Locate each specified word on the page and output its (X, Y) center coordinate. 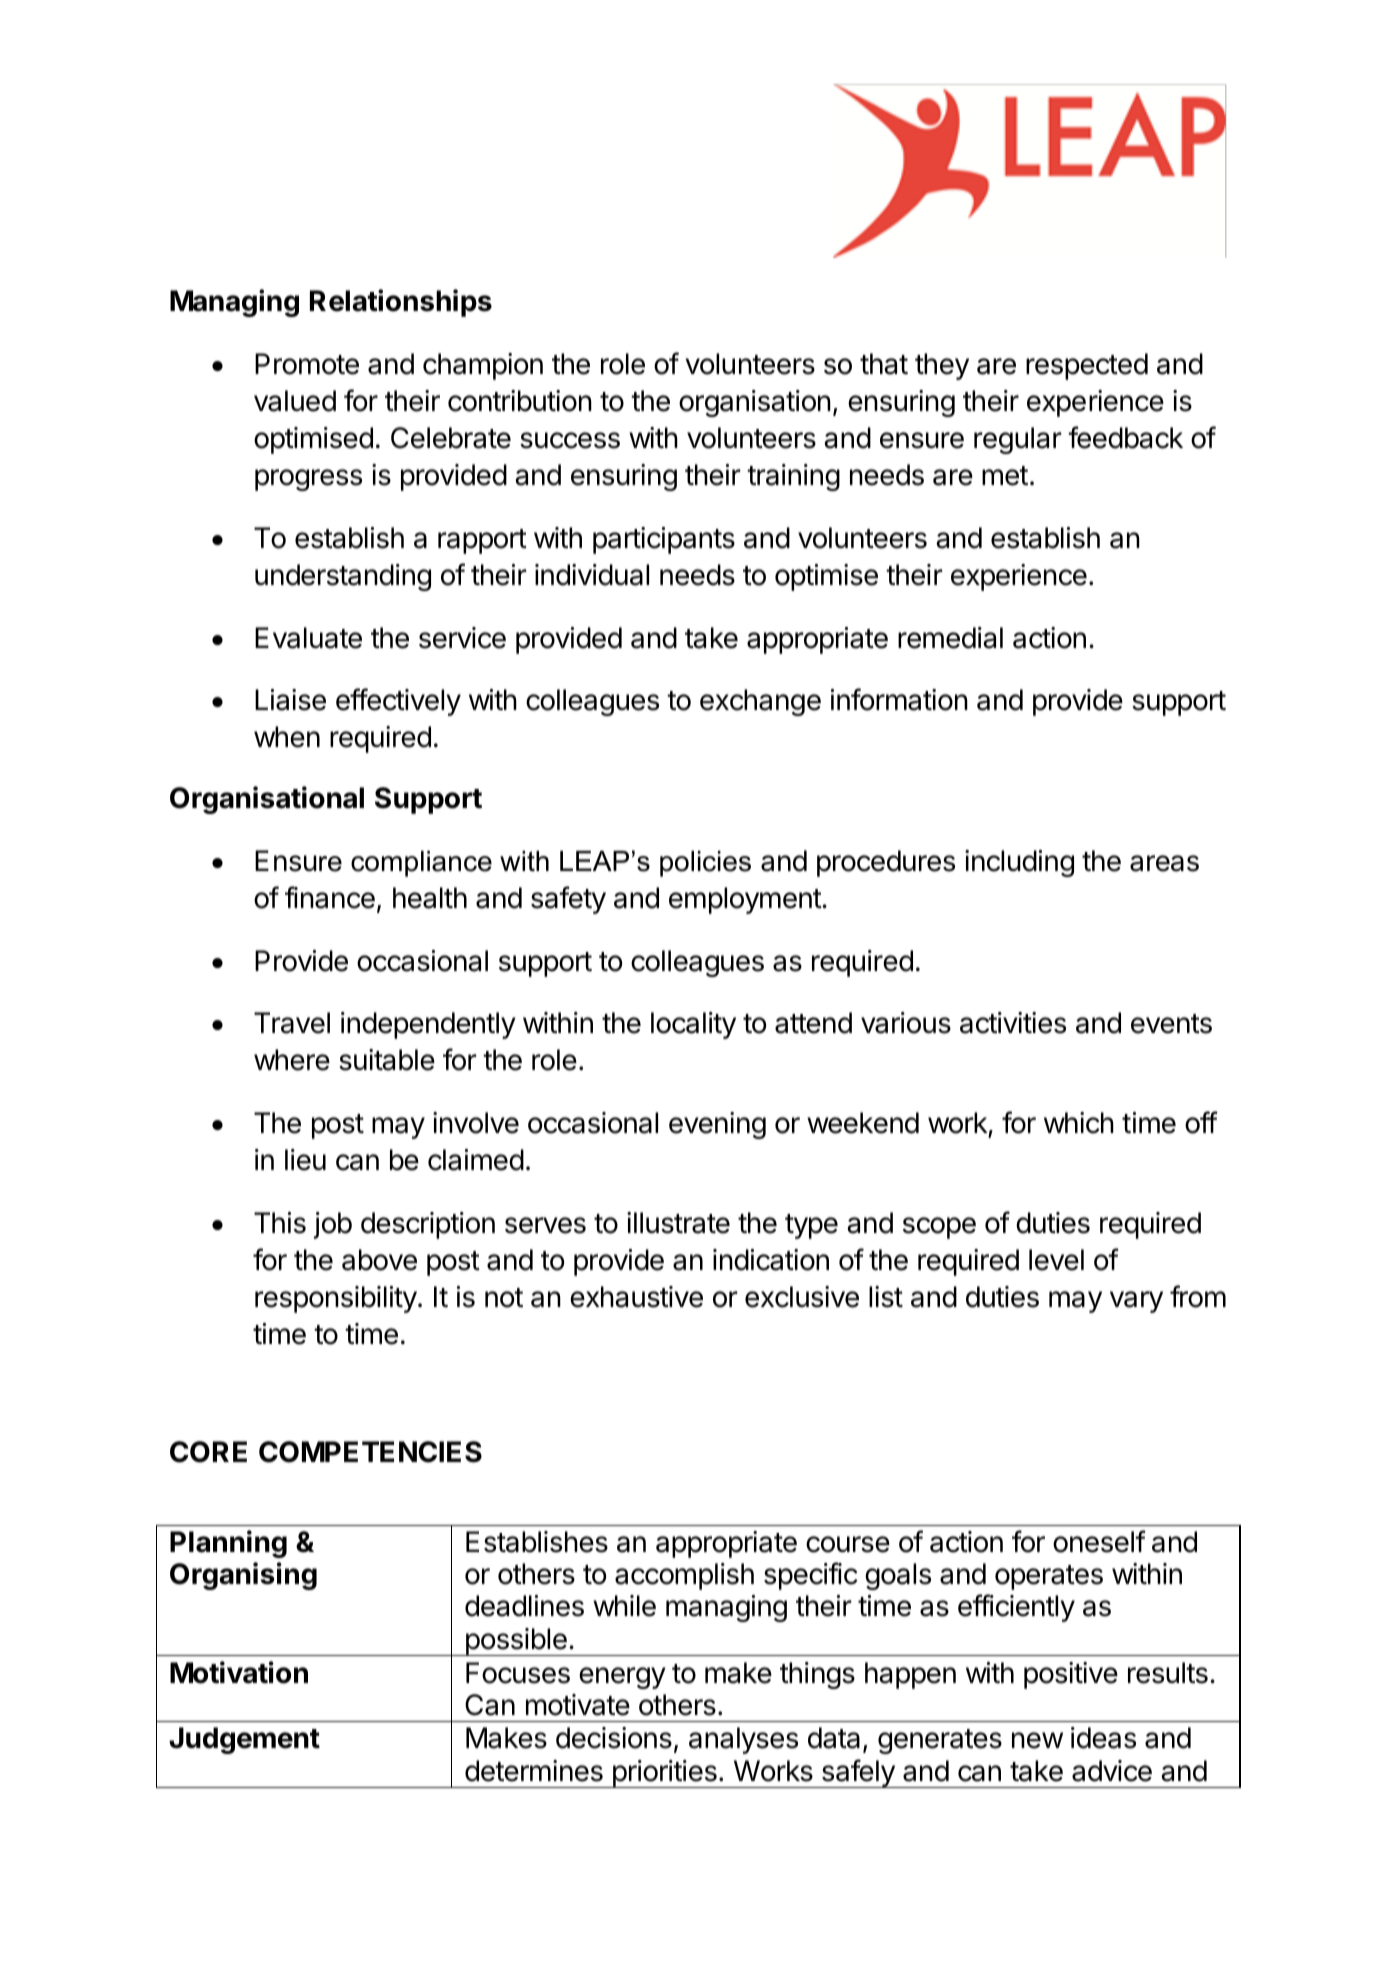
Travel (292, 1023)
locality (693, 1025)
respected (1087, 366)
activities (1013, 1023)
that (884, 364)
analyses (743, 1740)
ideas (1103, 1738)
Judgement (244, 1740)
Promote (307, 364)
